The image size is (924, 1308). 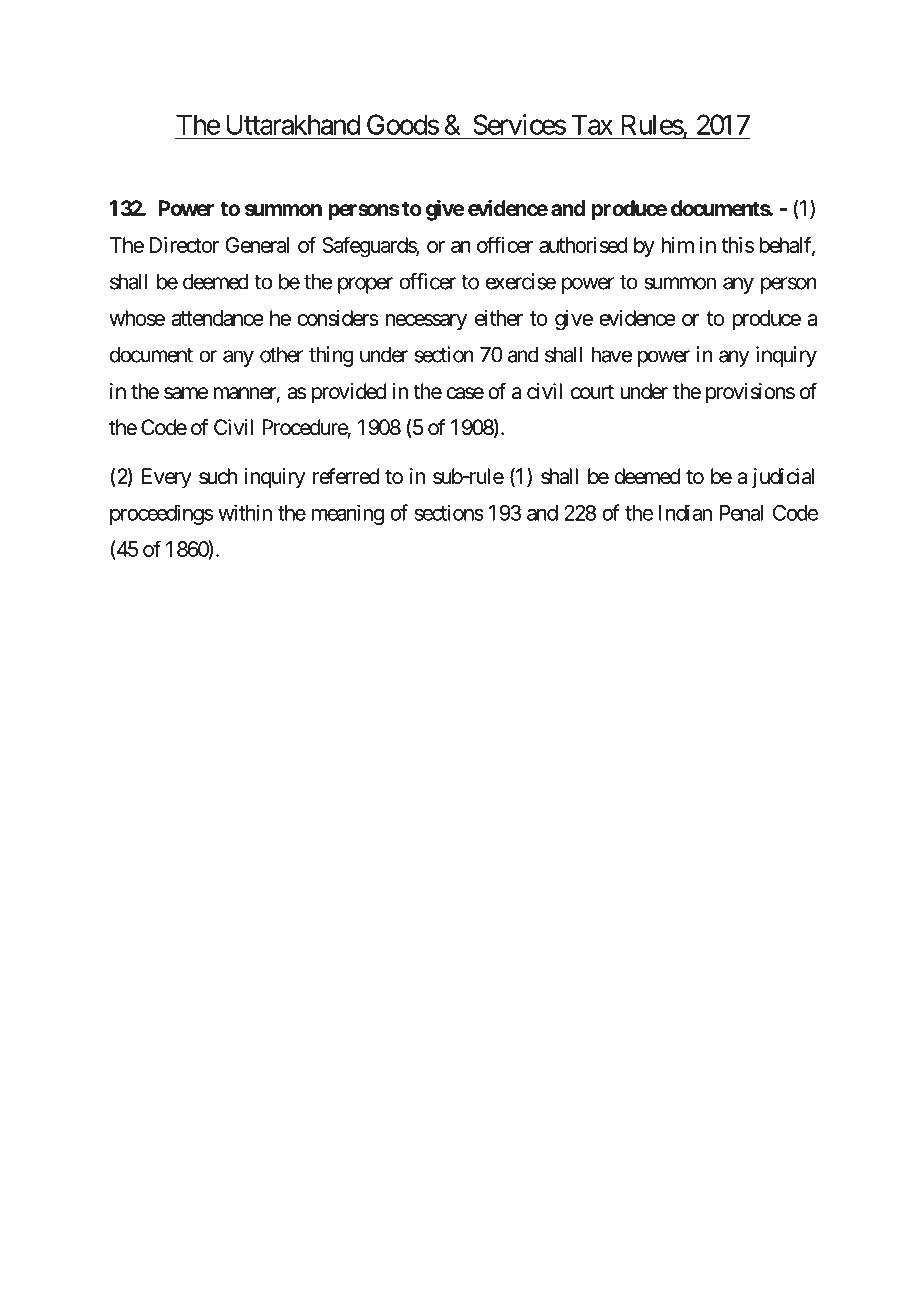 I want to click on other, so click(x=282, y=355).
